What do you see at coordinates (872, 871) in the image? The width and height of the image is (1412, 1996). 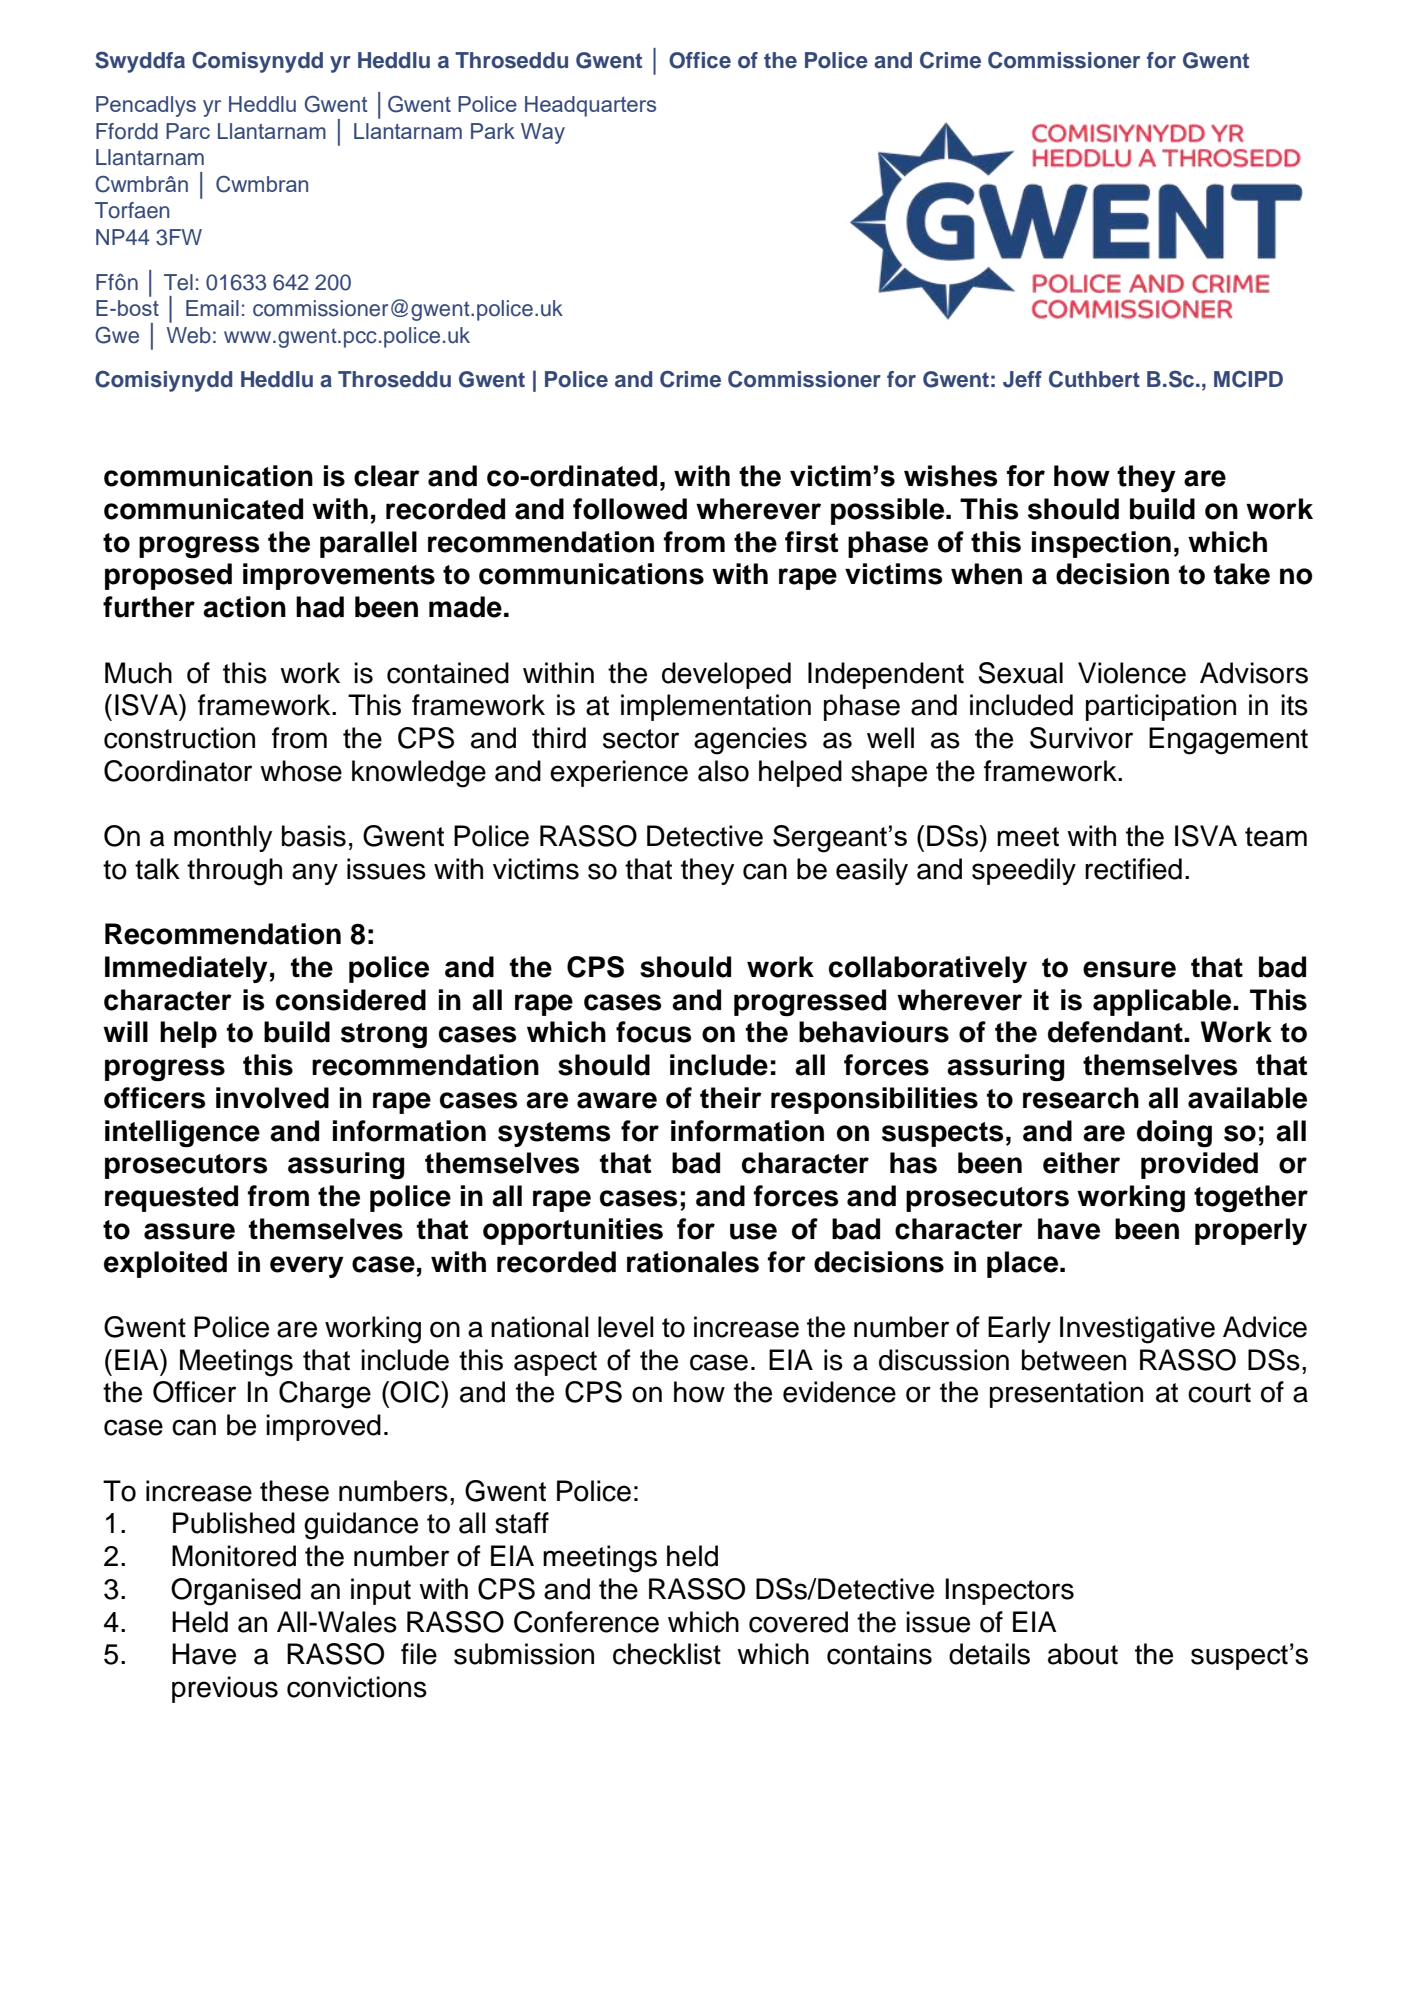 I see `easily` at bounding box center [872, 871].
